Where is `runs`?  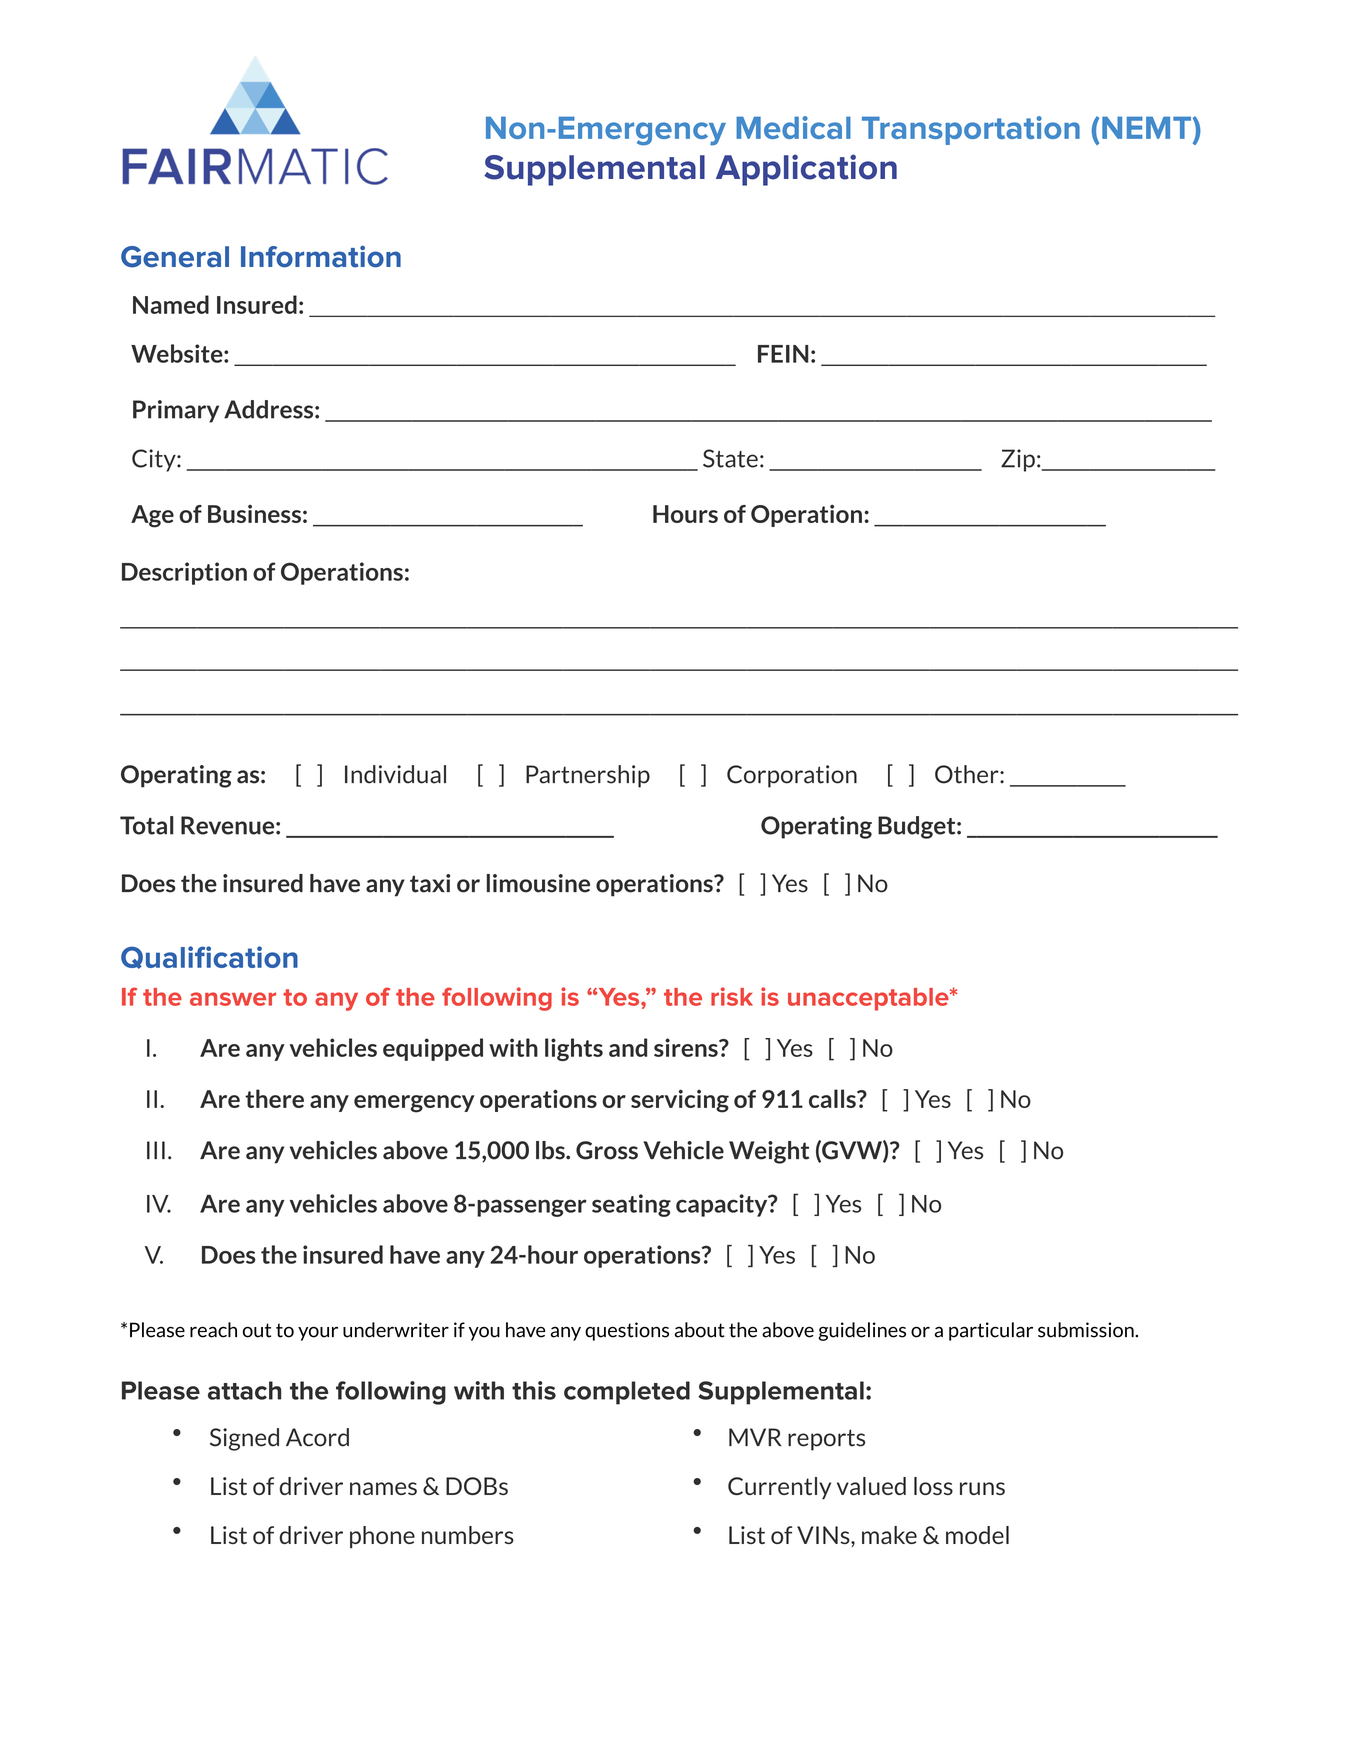 runs is located at coordinates (982, 1488).
